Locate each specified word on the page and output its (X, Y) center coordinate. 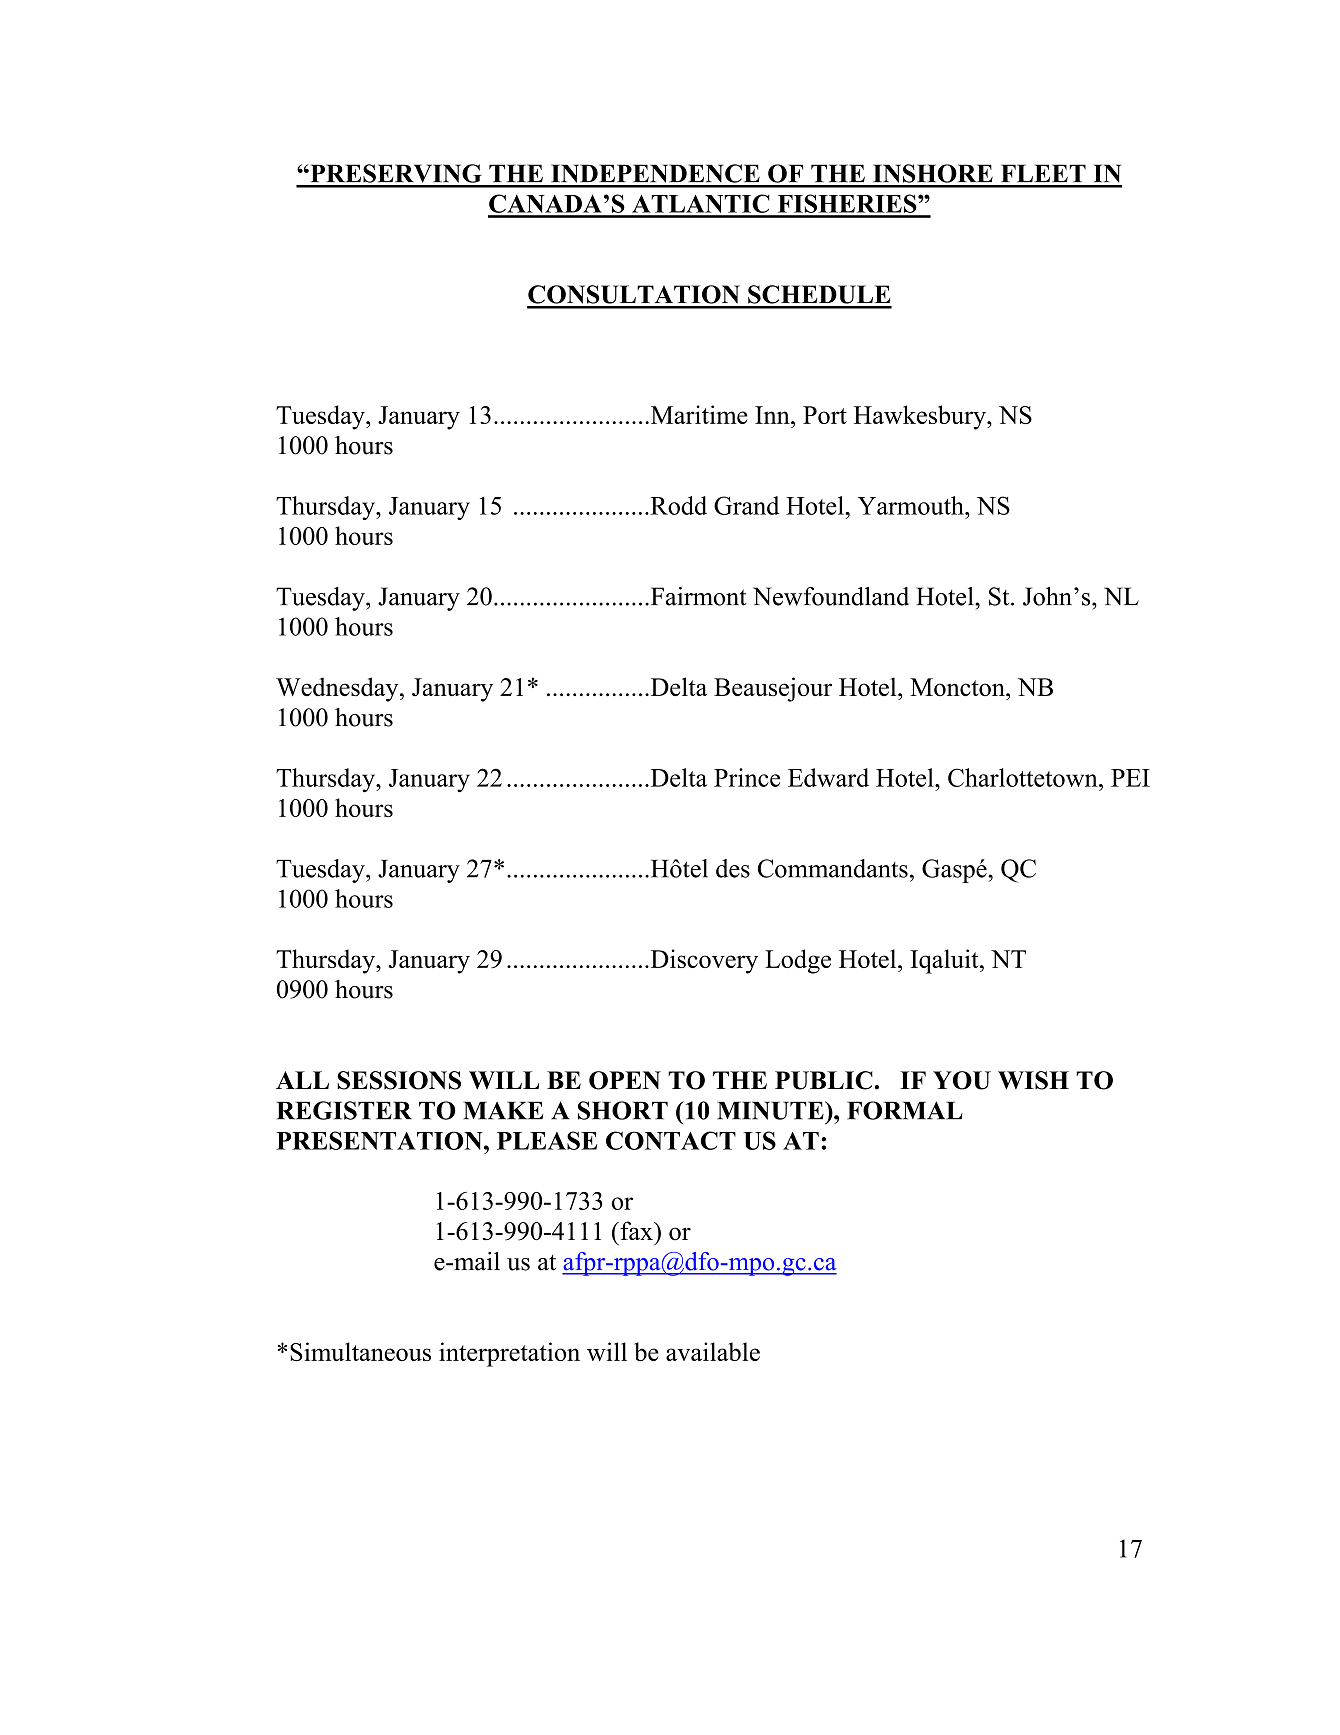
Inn (773, 415)
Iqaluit (945, 961)
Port (825, 415)
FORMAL (905, 1110)
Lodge (798, 961)
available (713, 1351)
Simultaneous (360, 1351)
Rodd (677, 505)
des (733, 868)
